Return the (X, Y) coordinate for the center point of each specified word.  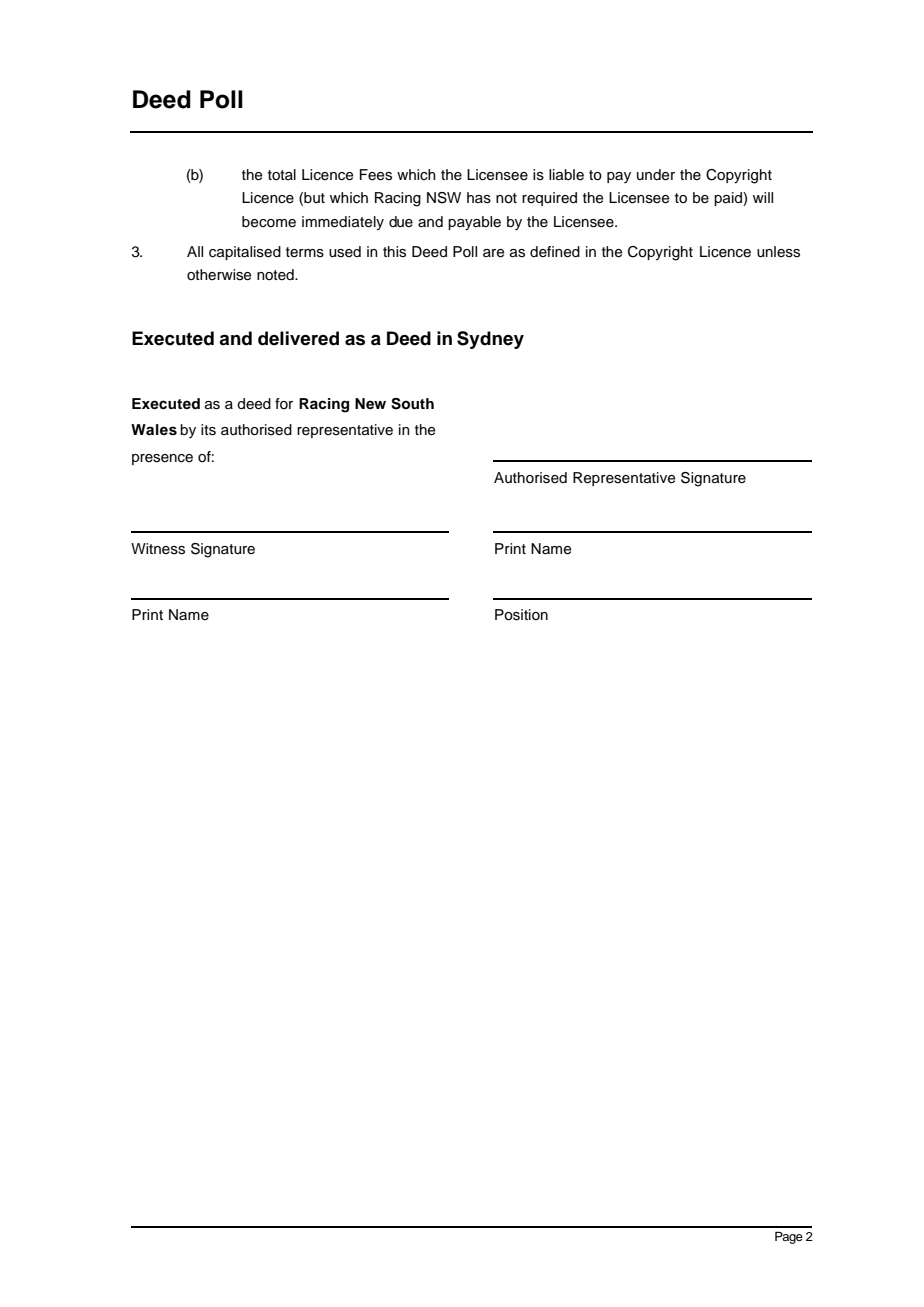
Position (521, 615)
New (370, 403)
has (479, 198)
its (208, 430)
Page (789, 1237)
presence (162, 459)
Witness (158, 549)
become (269, 222)
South (412, 404)
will (763, 197)
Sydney (490, 340)
